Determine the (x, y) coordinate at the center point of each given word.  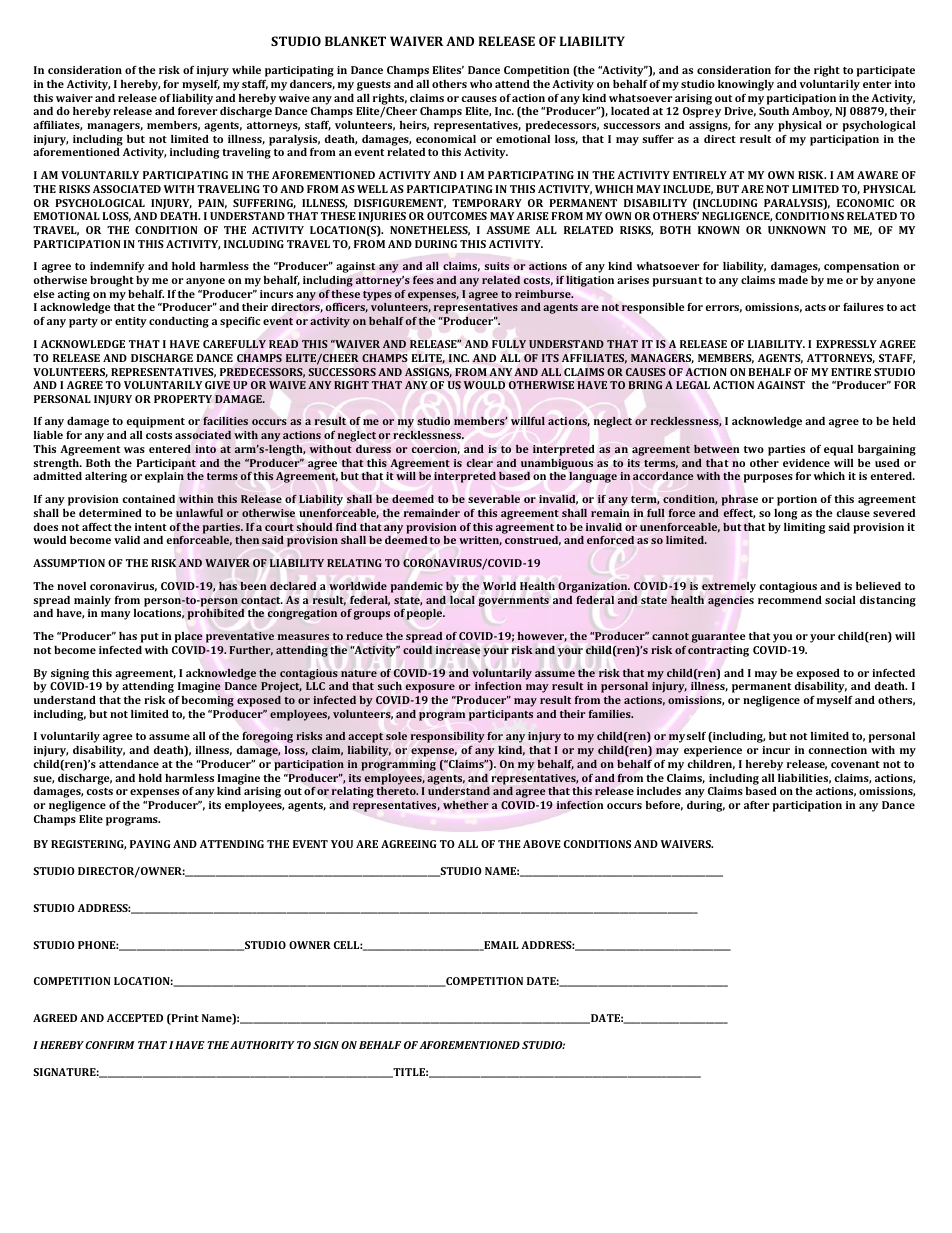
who (481, 84)
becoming (208, 701)
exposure (430, 688)
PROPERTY (183, 399)
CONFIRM (110, 1045)
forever (198, 111)
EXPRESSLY (846, 344)
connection (837, 750)
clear (480, 463)
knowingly (746, 85)
